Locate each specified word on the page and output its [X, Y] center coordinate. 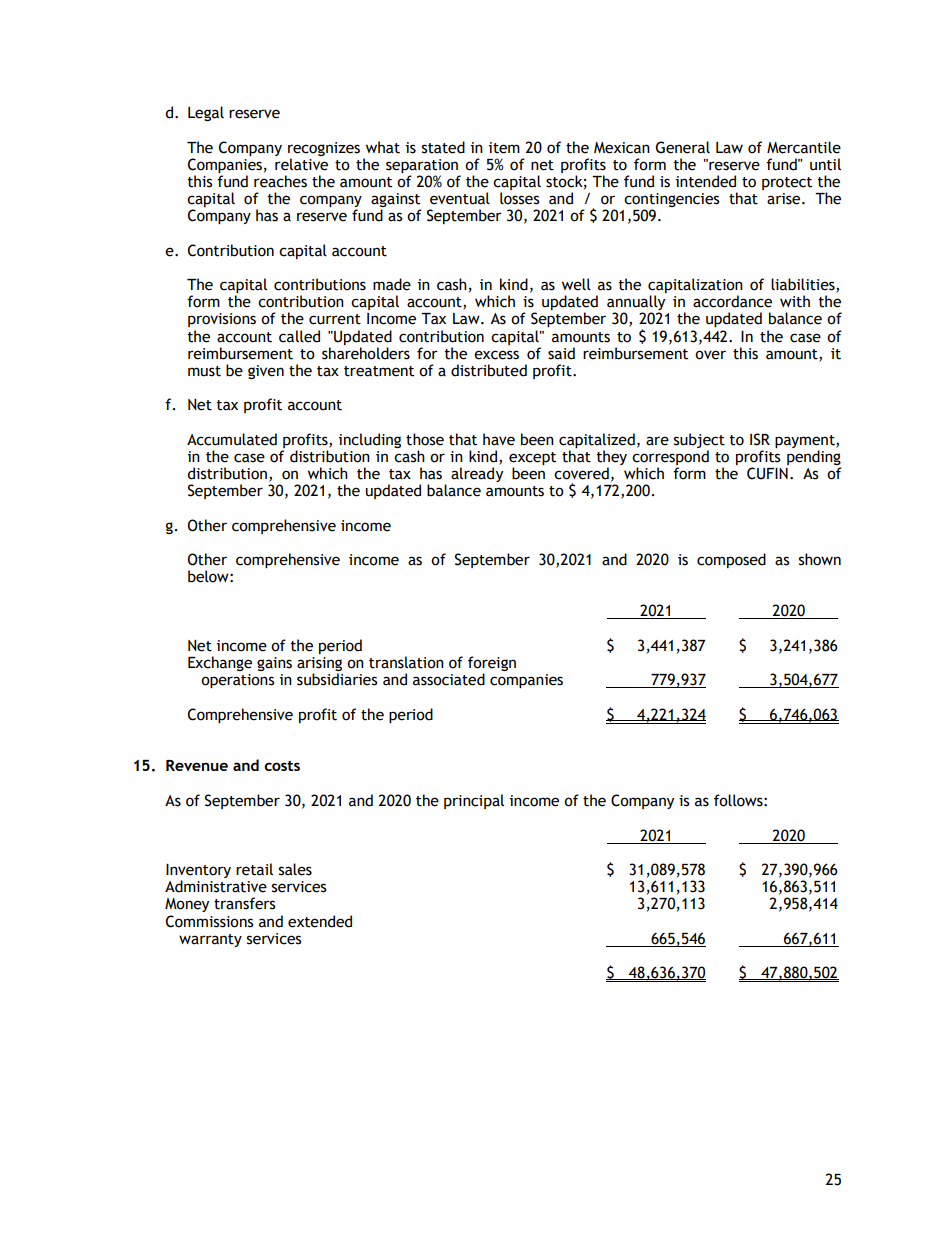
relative [301, 164]
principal [474, 801]
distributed [489, 370]
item [504, 148]
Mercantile [804, 147]
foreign [492, 665]
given [266, 372]
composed [731, 560]
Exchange [220, 663]
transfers [244, 903]
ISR [760, 439]
